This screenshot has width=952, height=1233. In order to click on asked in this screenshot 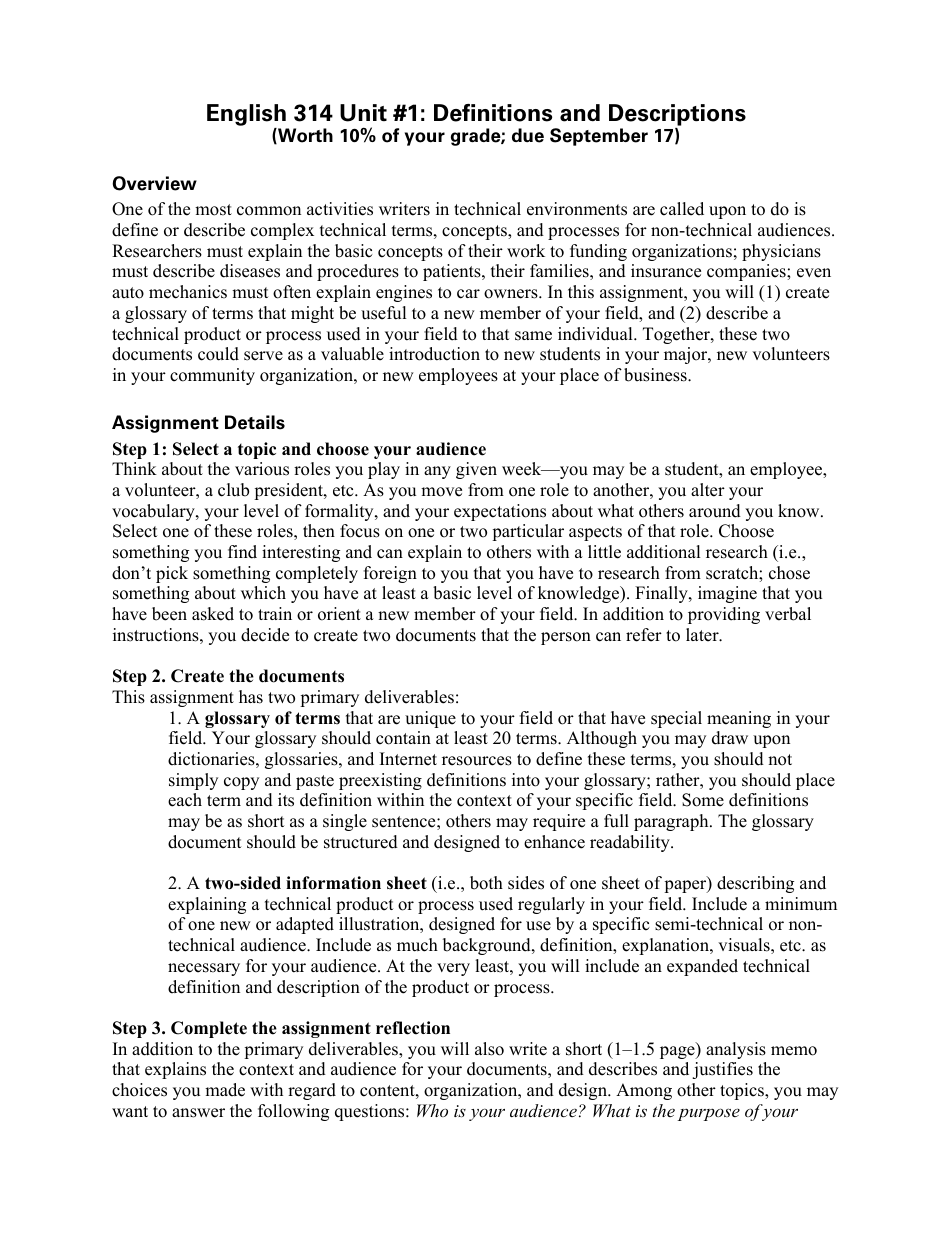, I will do `click(213, 614)`.
